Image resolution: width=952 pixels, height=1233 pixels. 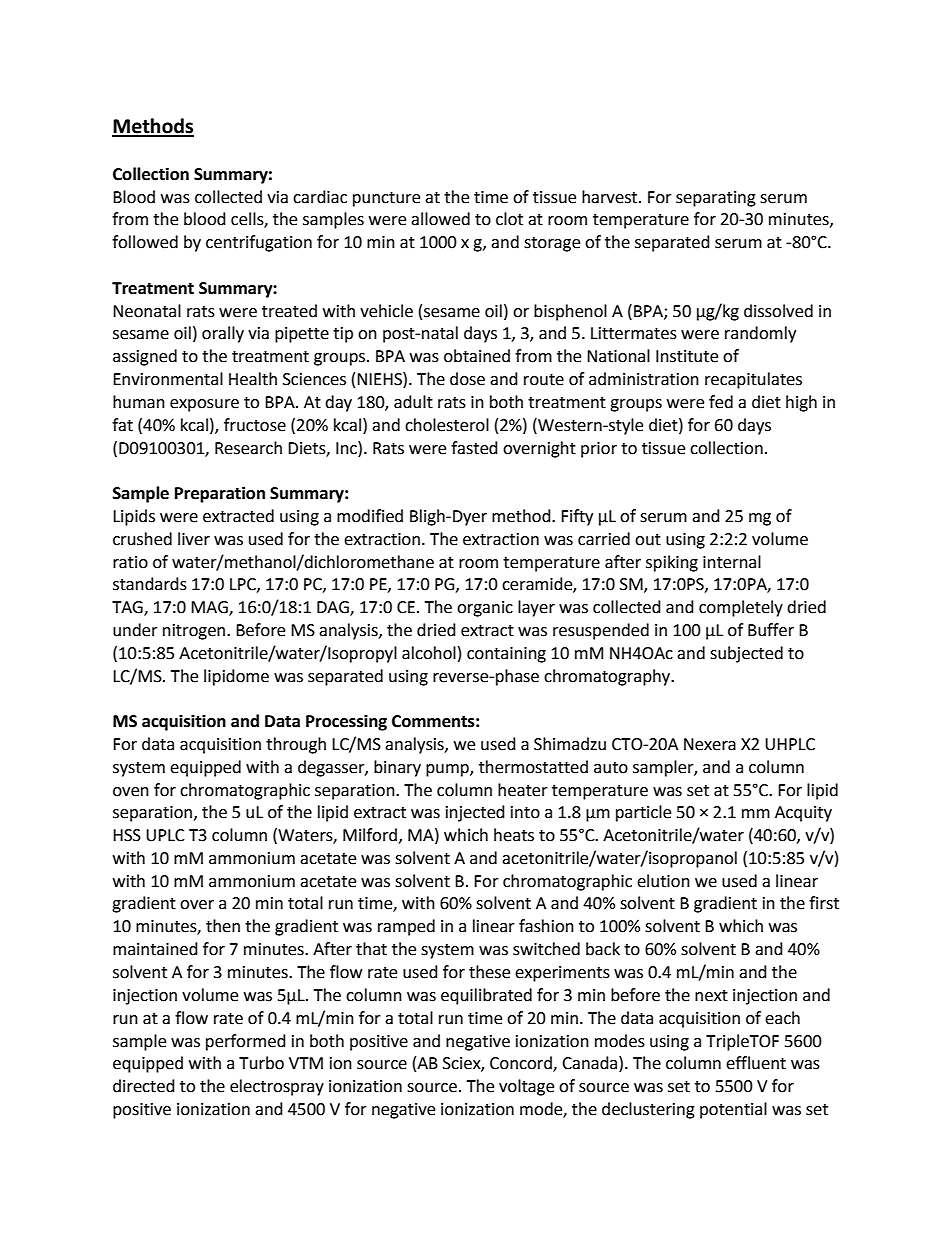 I want to click on liver, so click(x=194, y=539).
